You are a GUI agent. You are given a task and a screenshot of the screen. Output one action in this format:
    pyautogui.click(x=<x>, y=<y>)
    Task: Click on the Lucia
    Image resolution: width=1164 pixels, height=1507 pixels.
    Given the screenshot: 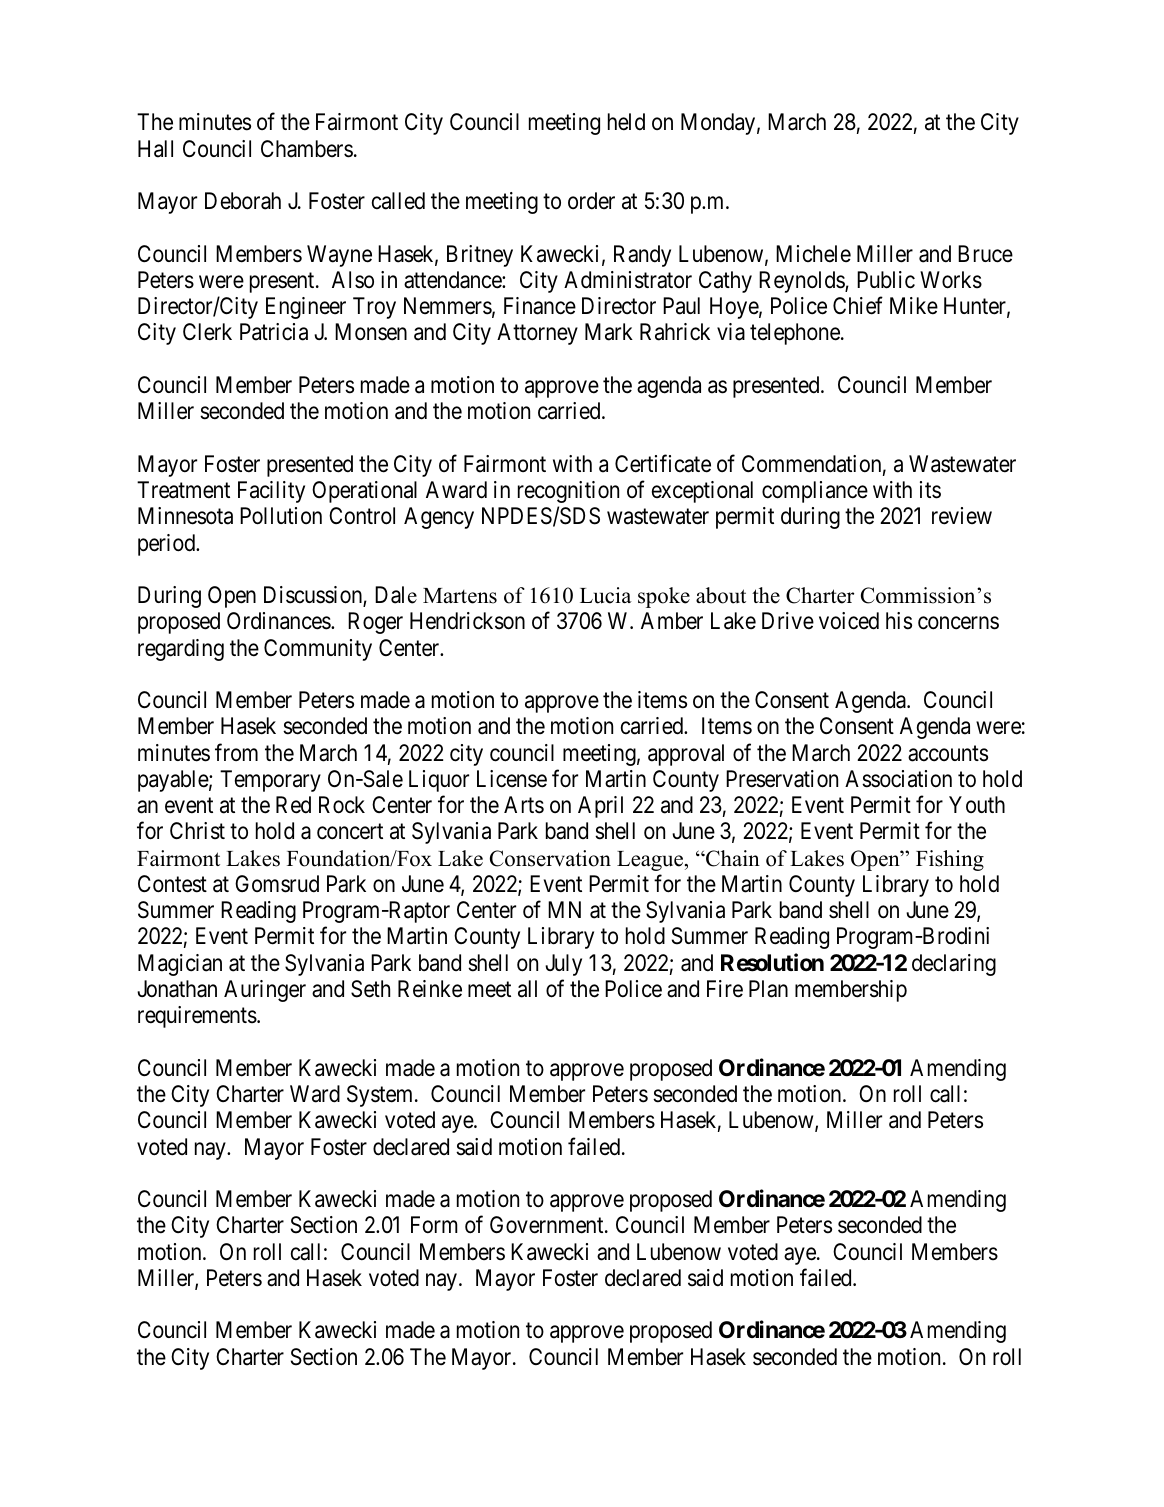 What is the action you would take?
    pyautogui.click(x=606, y=595)
